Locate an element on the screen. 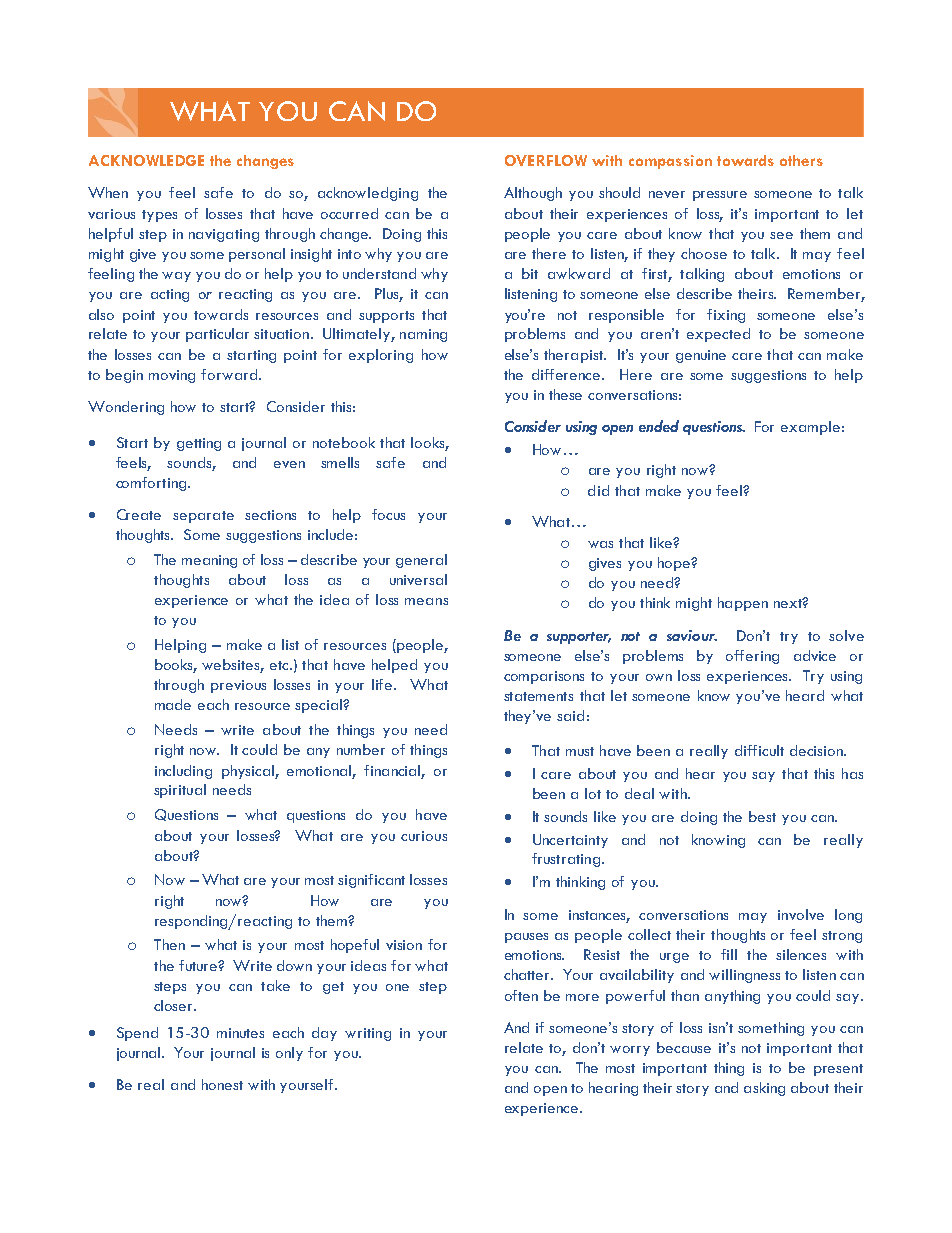  pressure is located at coordinates (720, 196).
